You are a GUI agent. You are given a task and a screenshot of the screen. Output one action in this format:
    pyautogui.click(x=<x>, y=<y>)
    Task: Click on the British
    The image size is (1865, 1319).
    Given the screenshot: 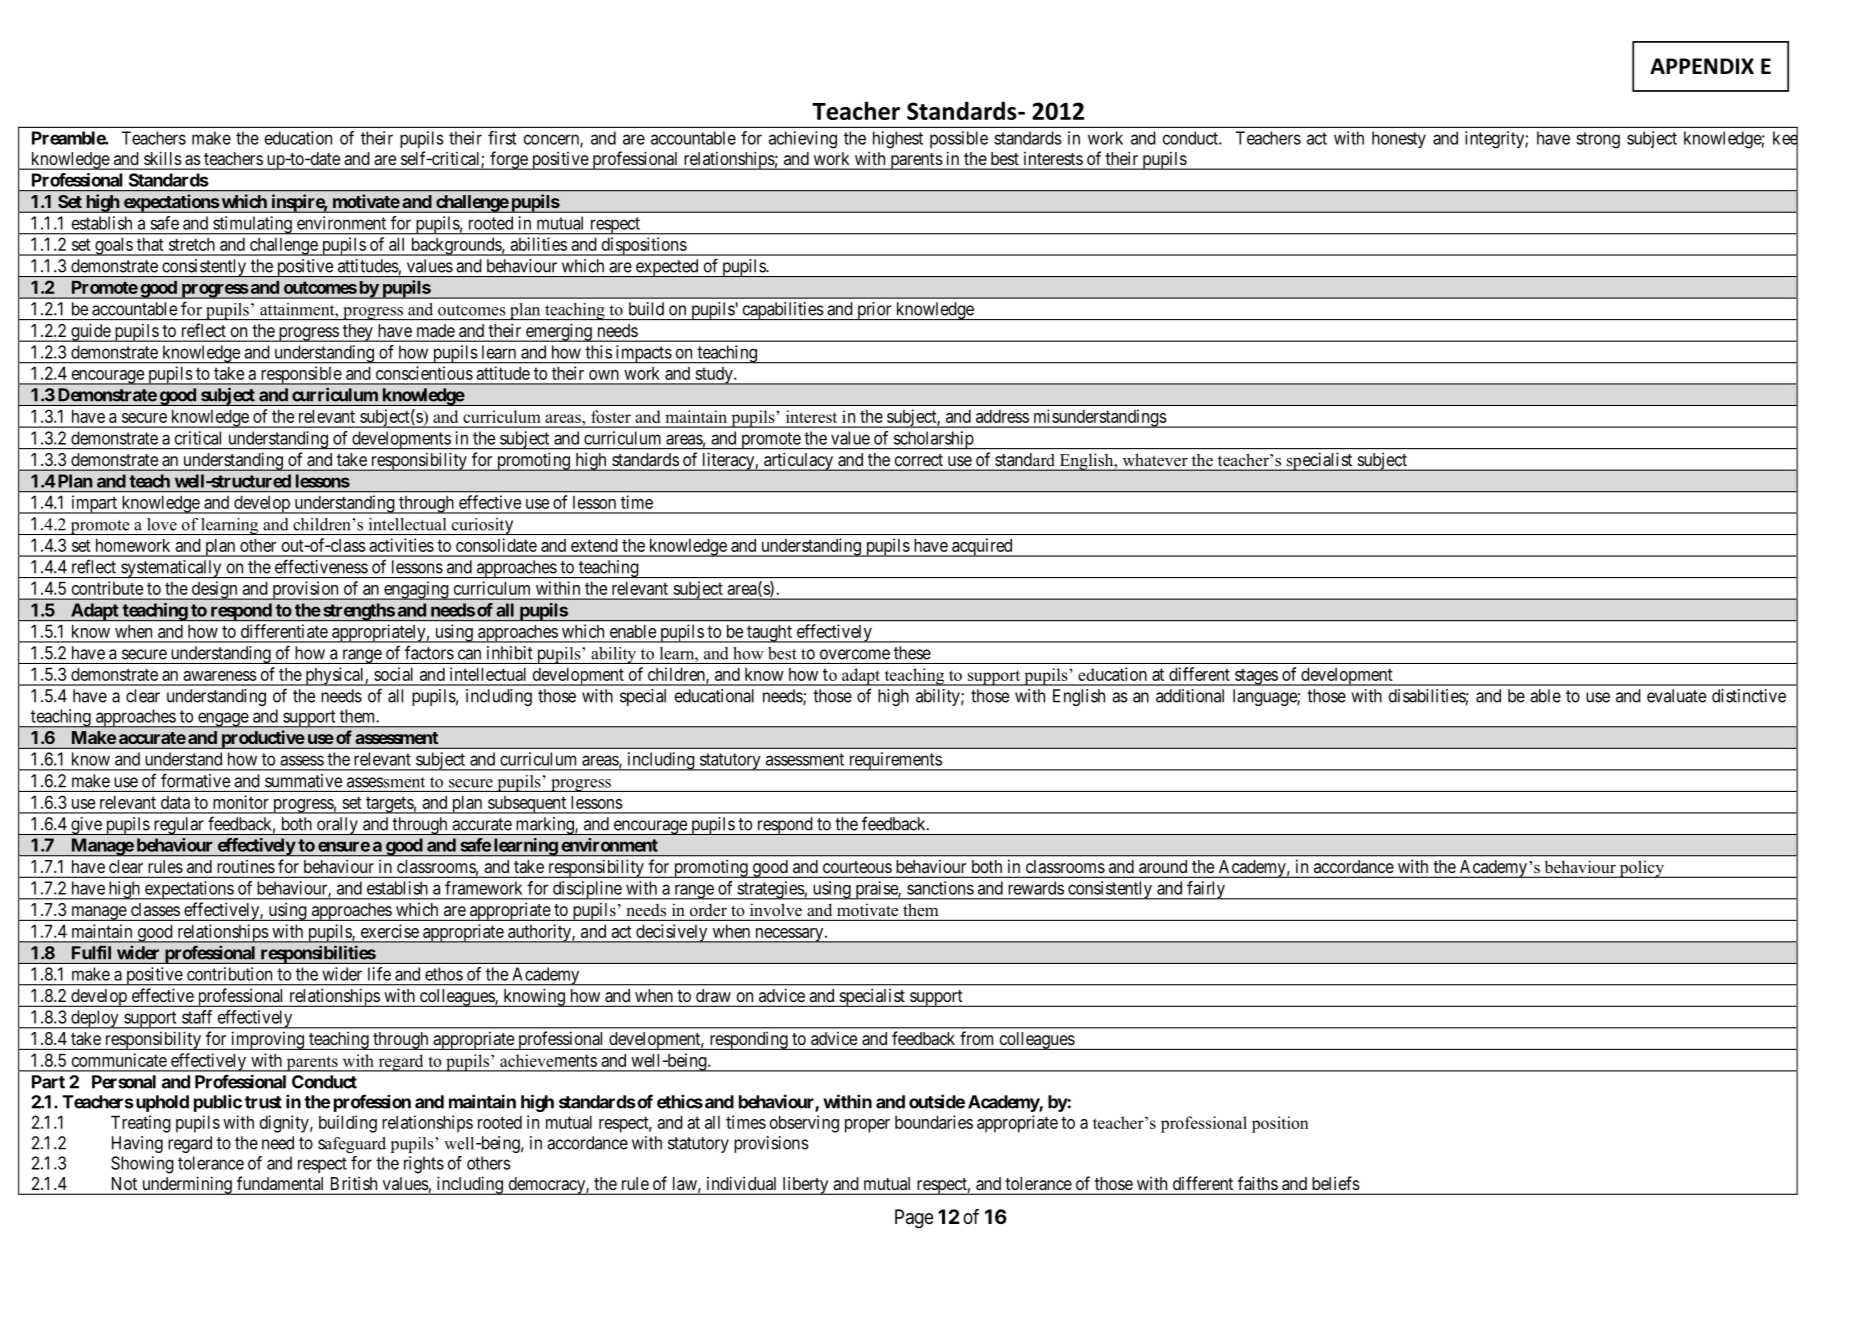 What is the action you would take?
    pyautogui.click(x=354, y=1183)
